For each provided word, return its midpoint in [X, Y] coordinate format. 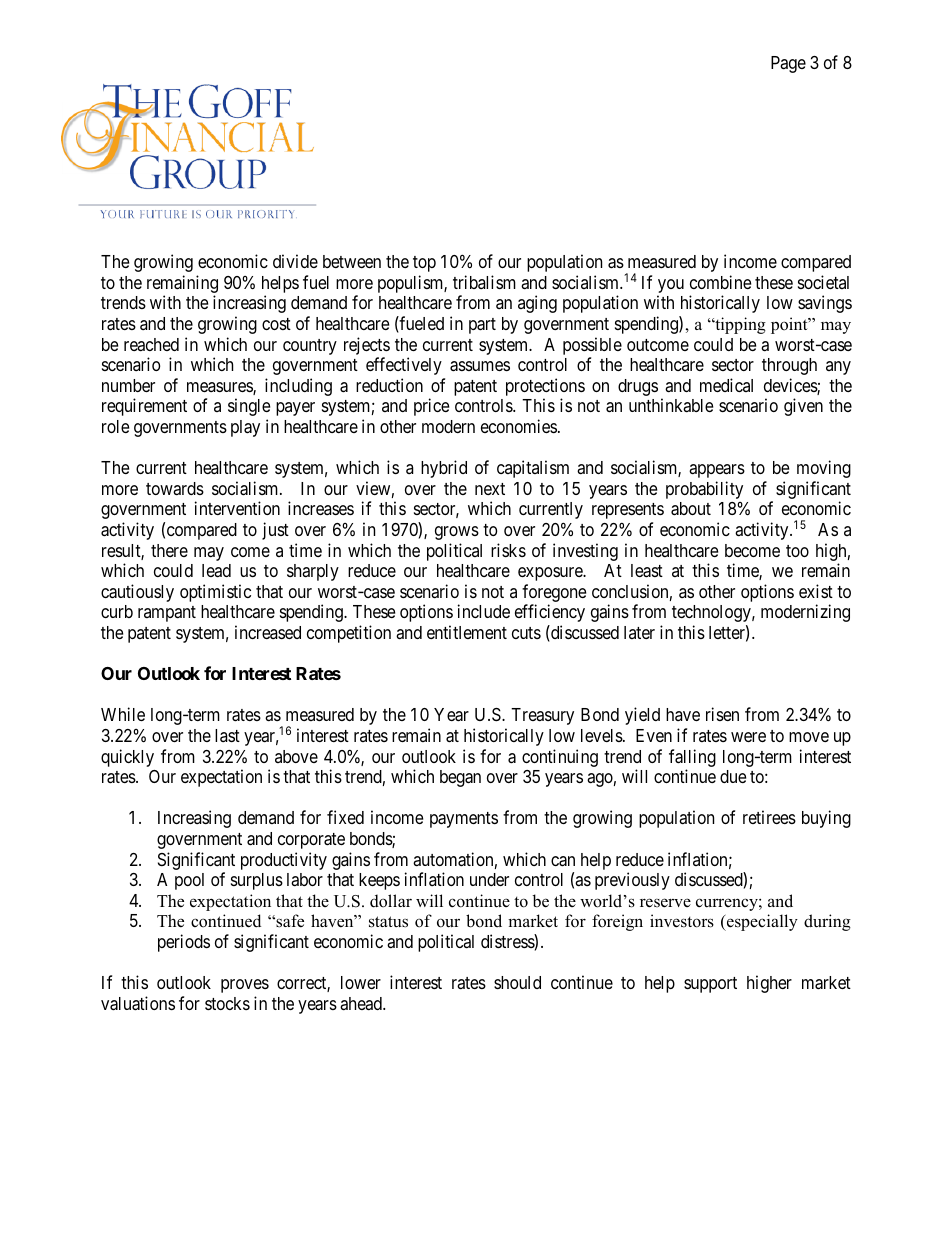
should [517, 982]
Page [788, 64]
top [424, 264]
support [710, 985]
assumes [480, 366]
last [227, 735]
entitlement [467, 632]
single [249, 407]
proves [245, 986]
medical [726, 385]
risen [722, 714]
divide [295, 261]
